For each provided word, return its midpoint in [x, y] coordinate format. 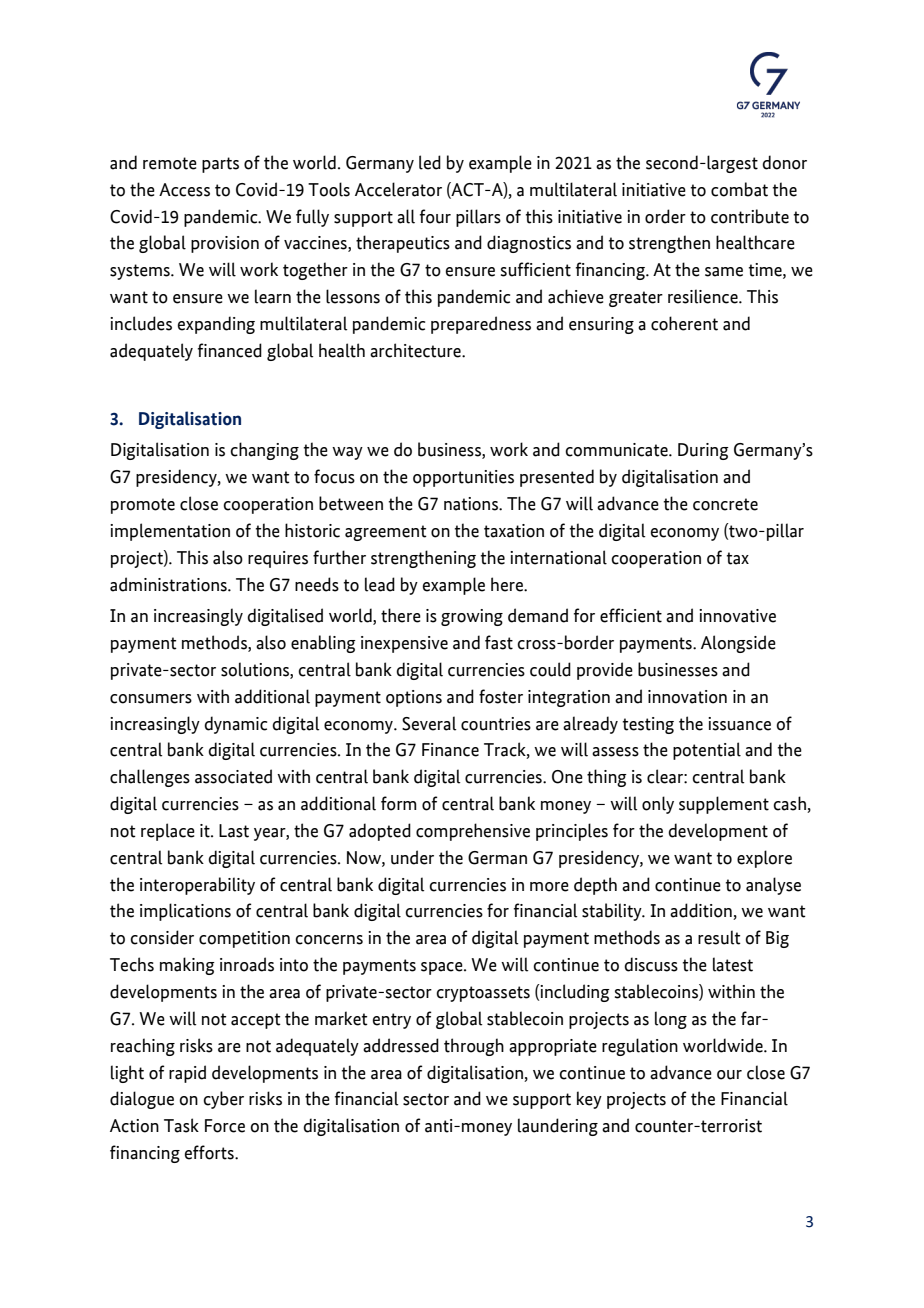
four [435, 216]
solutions [256, 669]
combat [739, 189]
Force [225, 1126]
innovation [687, 697]
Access [184, 190]
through [474, 1047]
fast [499, 642]
